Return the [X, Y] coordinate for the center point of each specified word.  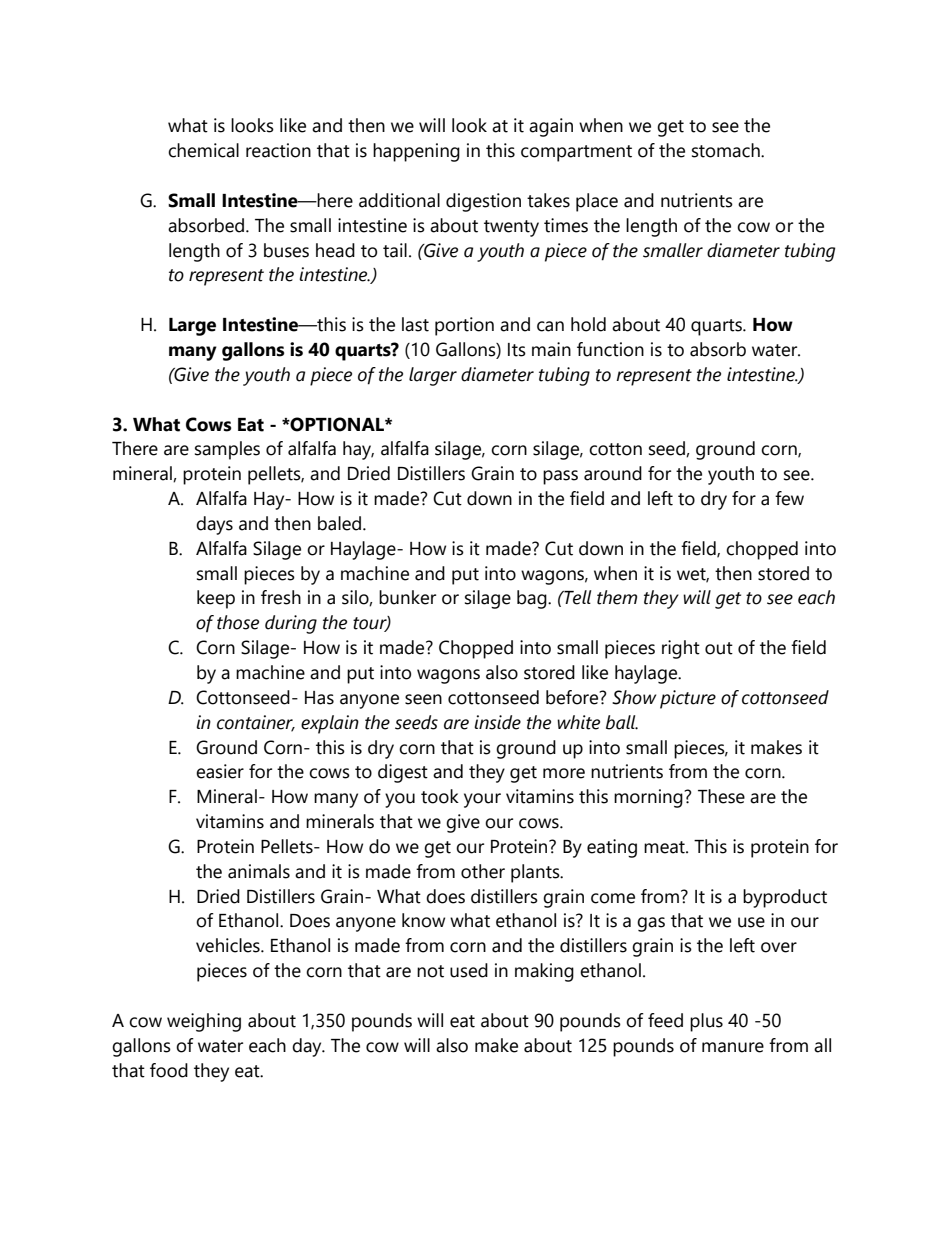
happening [416, 152]
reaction [278, 150]
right [681, 649]
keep [216, 599]
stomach [727, 150]
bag [533, 599]
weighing [204, 1022]
